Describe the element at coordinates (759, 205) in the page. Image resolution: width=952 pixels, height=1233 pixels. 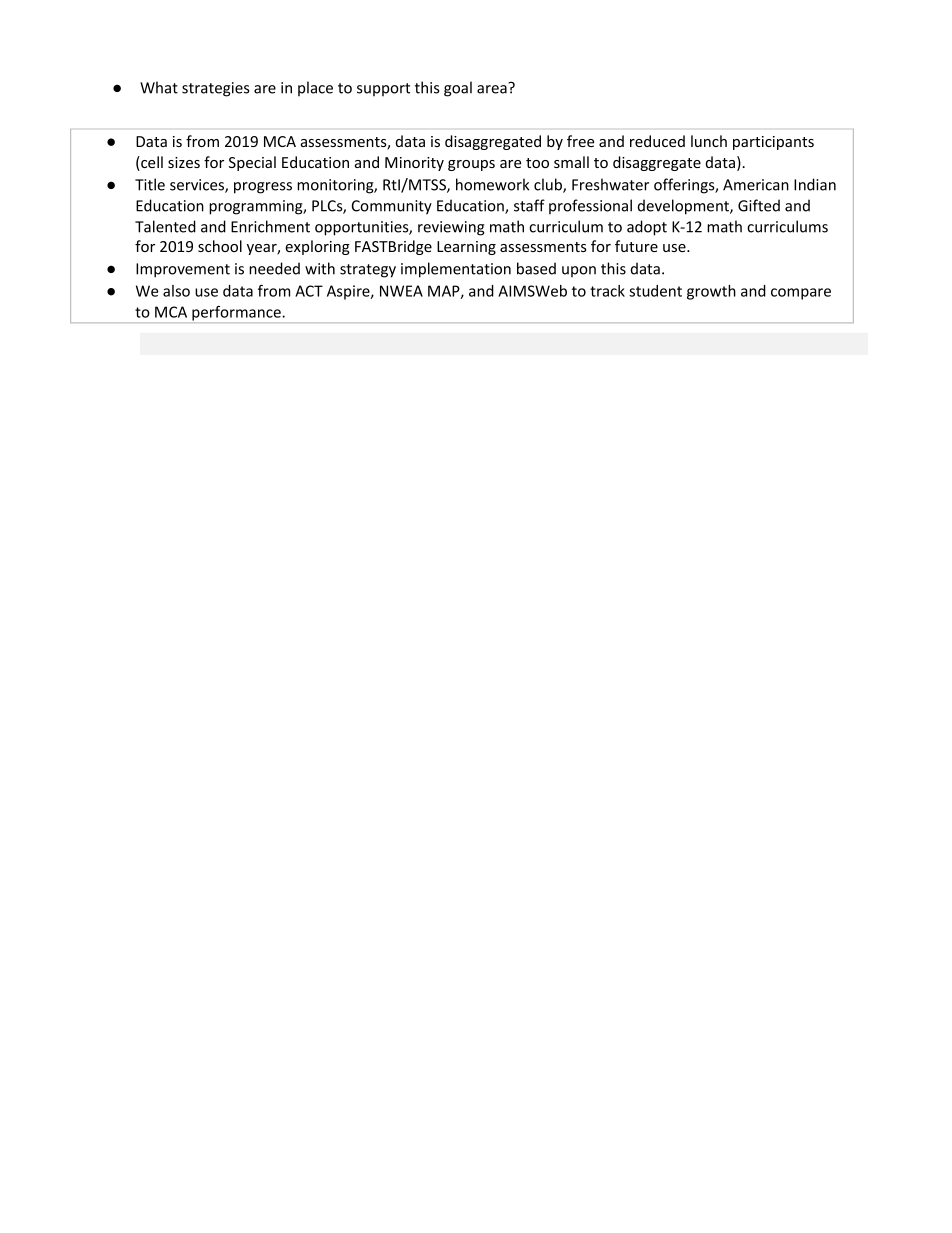
I see `Gifted` at that location.
